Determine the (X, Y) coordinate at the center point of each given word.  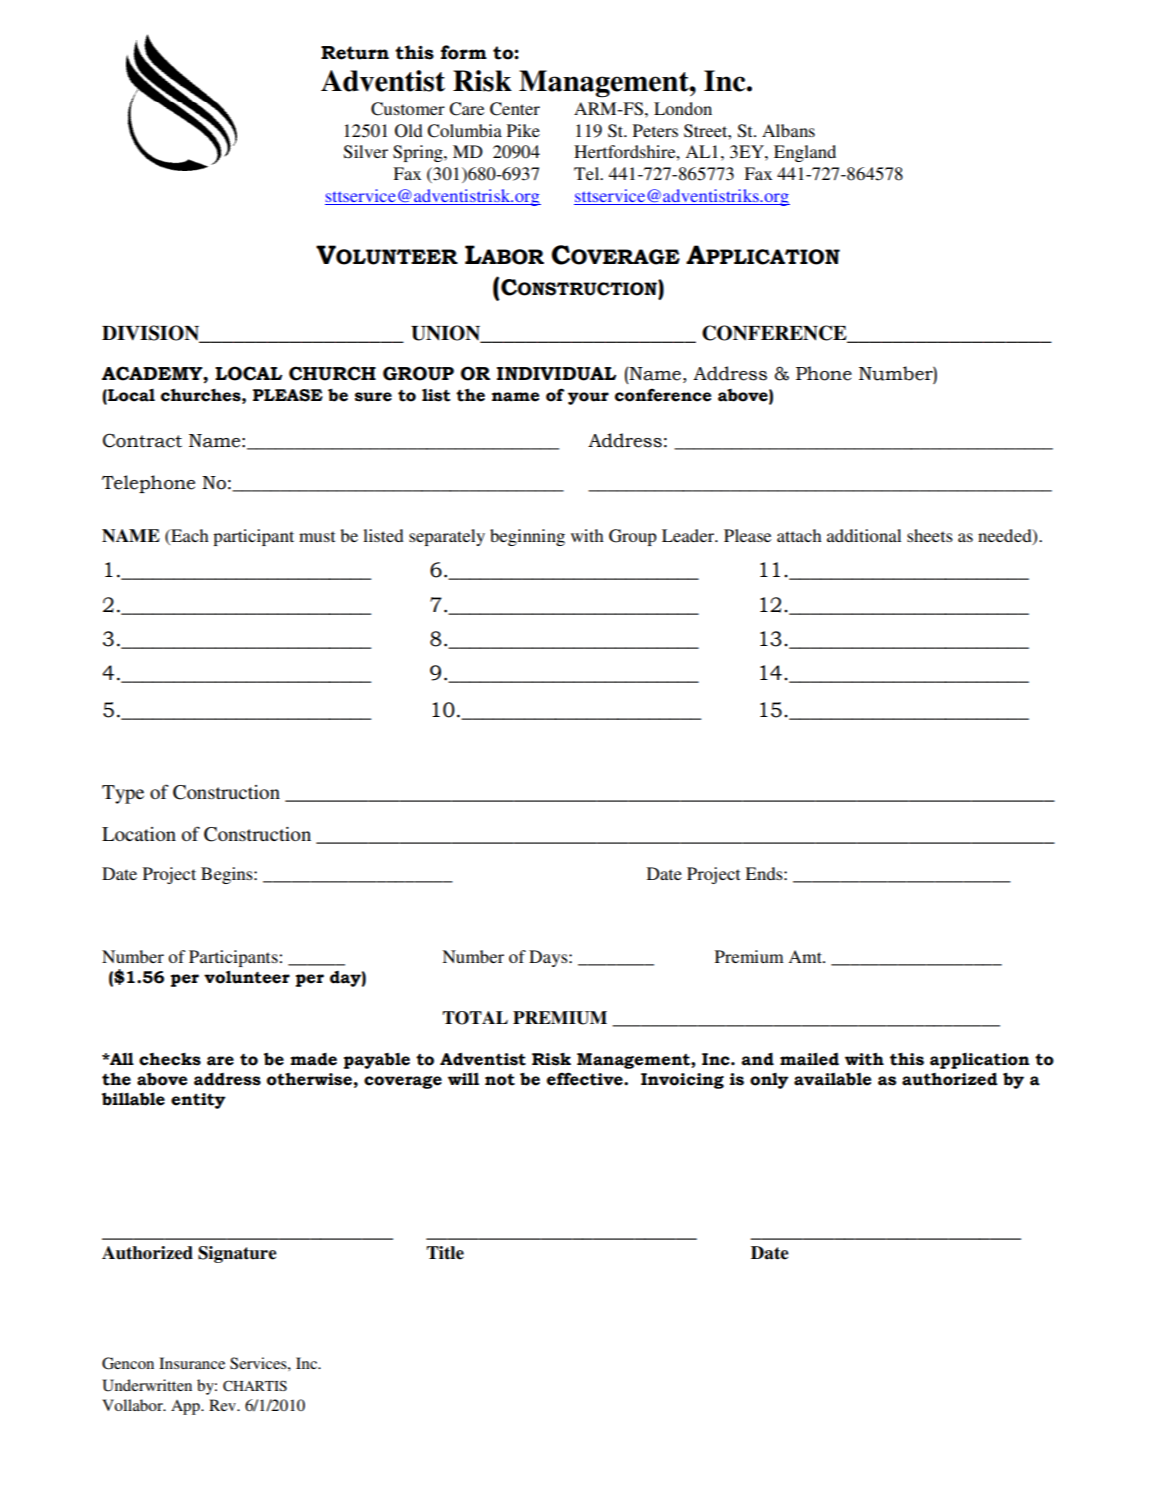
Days (549, 958)
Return (355, 53)
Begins (228, 875)
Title (445, 1253)
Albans (788, 130)
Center (515, 109)
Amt (806, 956)
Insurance (192, 1363)
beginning (527, 537)
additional (864, 535)
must (317, 536)
